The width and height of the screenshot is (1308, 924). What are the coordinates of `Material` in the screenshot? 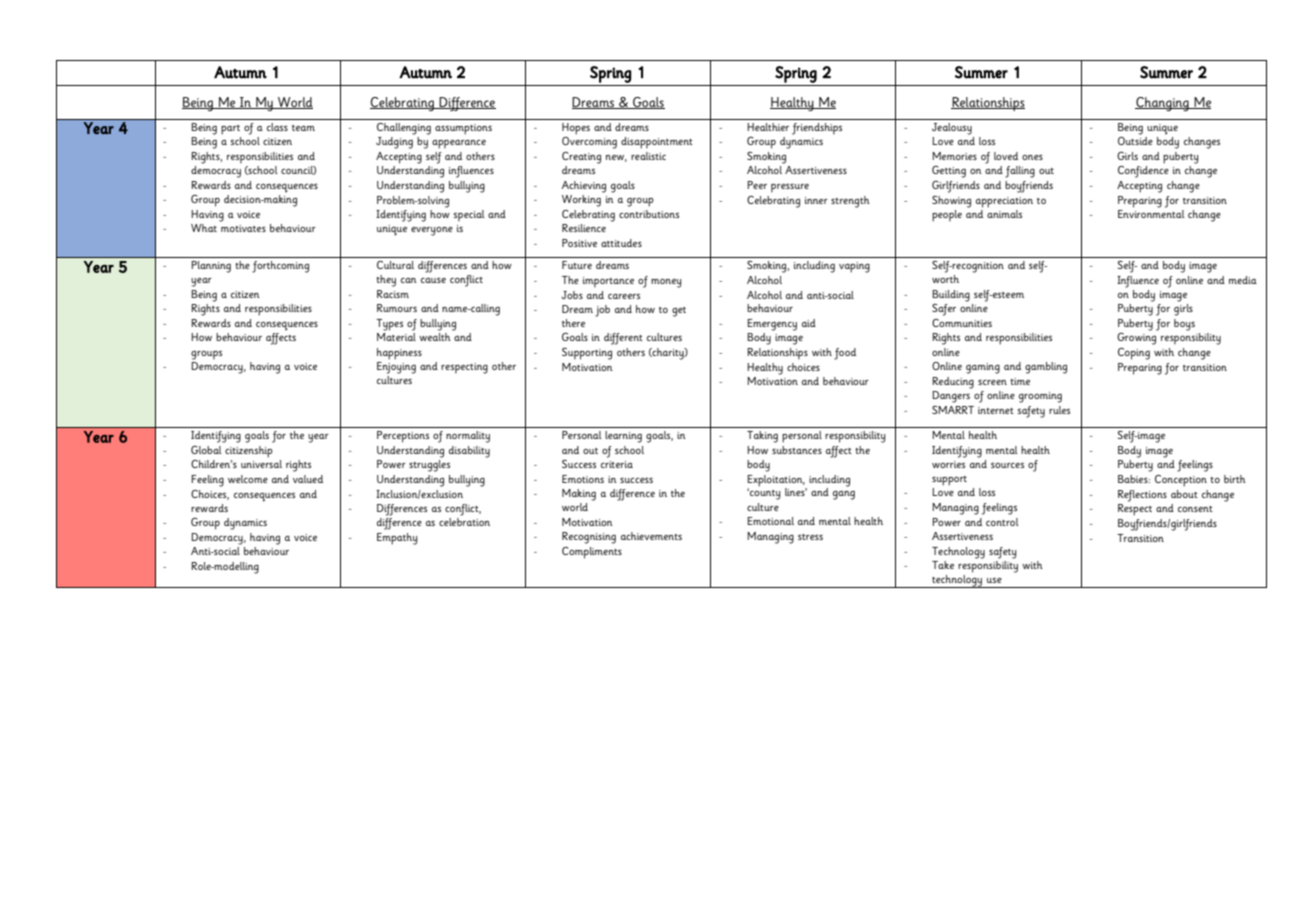 It's located at (396, 337).
